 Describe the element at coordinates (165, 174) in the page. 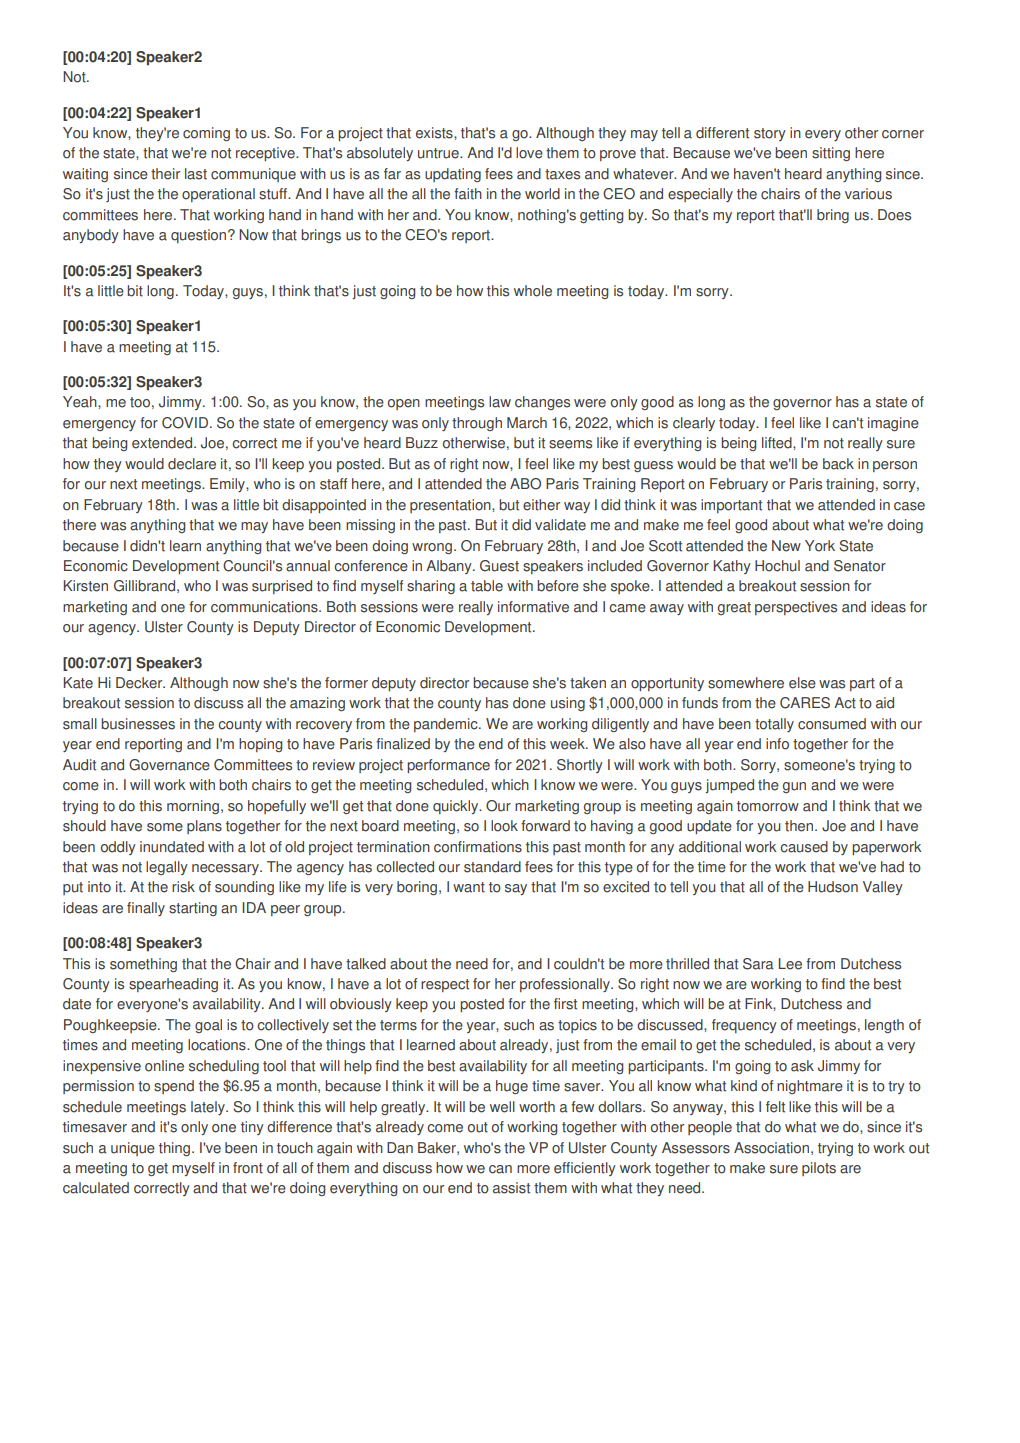

I see `their` at that location.
